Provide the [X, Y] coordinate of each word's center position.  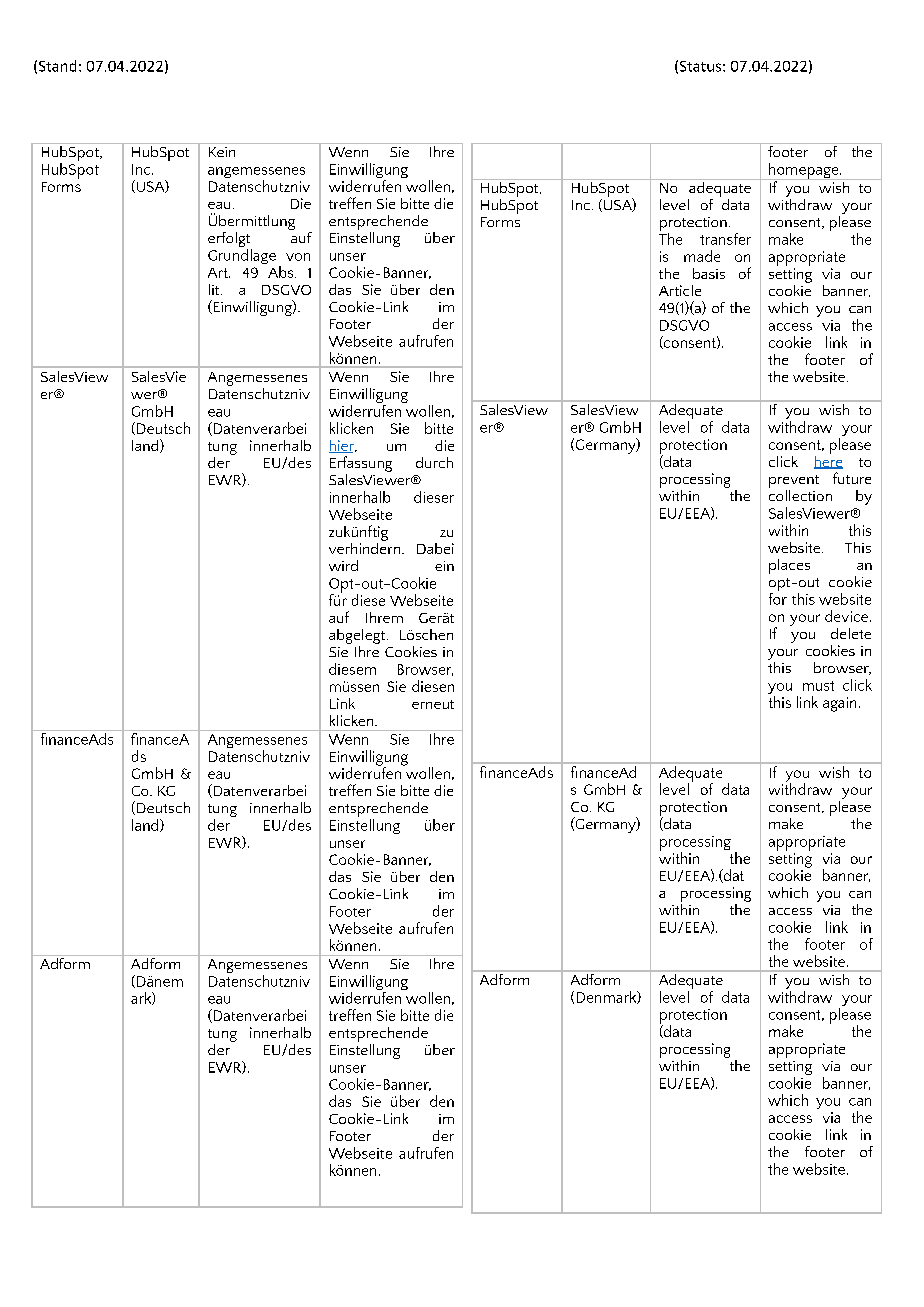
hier [342, 446]
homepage [804, 171]
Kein [222, 152]
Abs [282, 272]
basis [709, 273]
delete [851, 633]
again [839, 704]
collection [800, 494]
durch [434, 462]
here [828, 461]
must [818, 686]
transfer [725, 239]
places [789, 566]
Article [680, 290]
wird [343, 565]
